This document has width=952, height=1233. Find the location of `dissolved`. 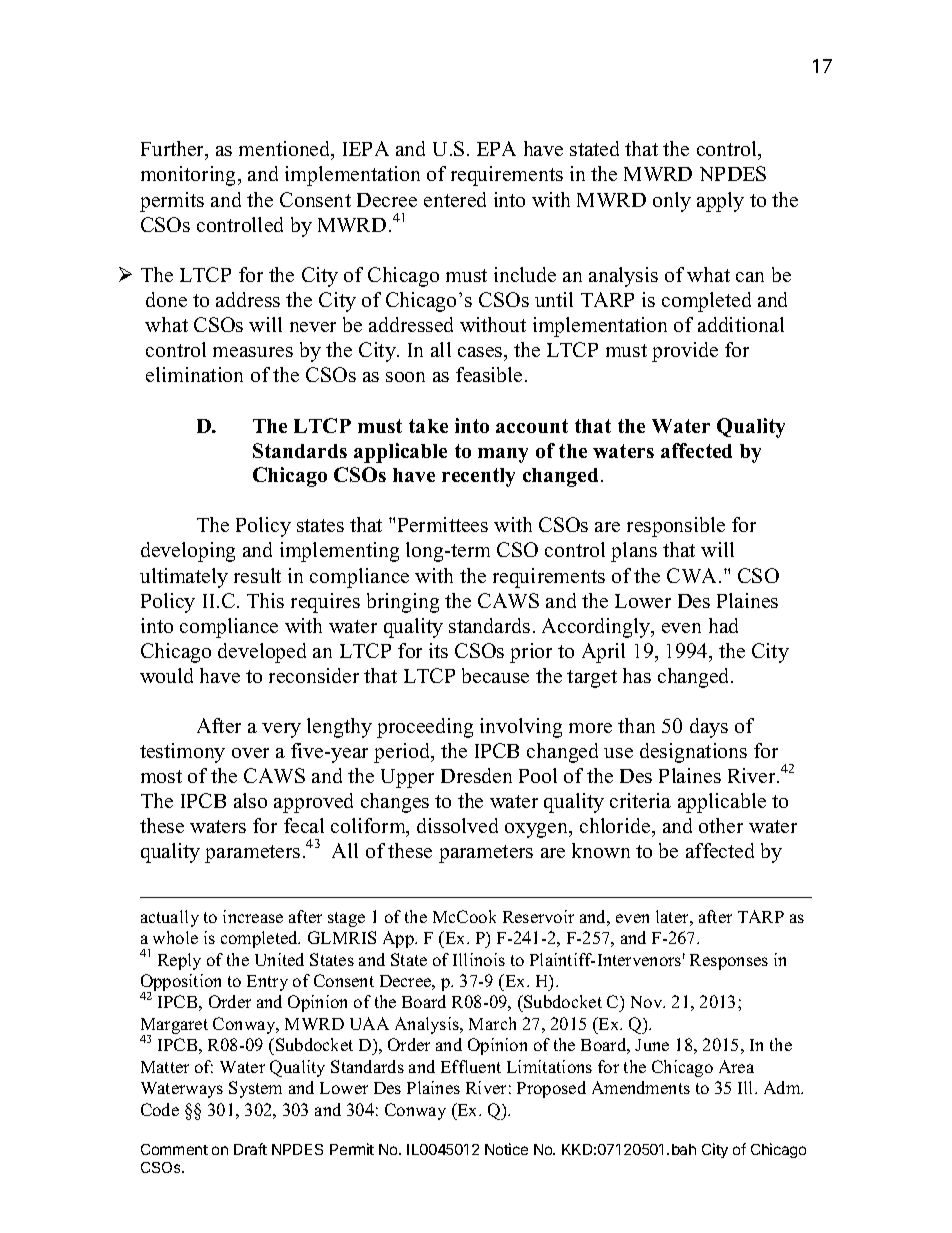

dissolved is located at coordinates (457, 825).
